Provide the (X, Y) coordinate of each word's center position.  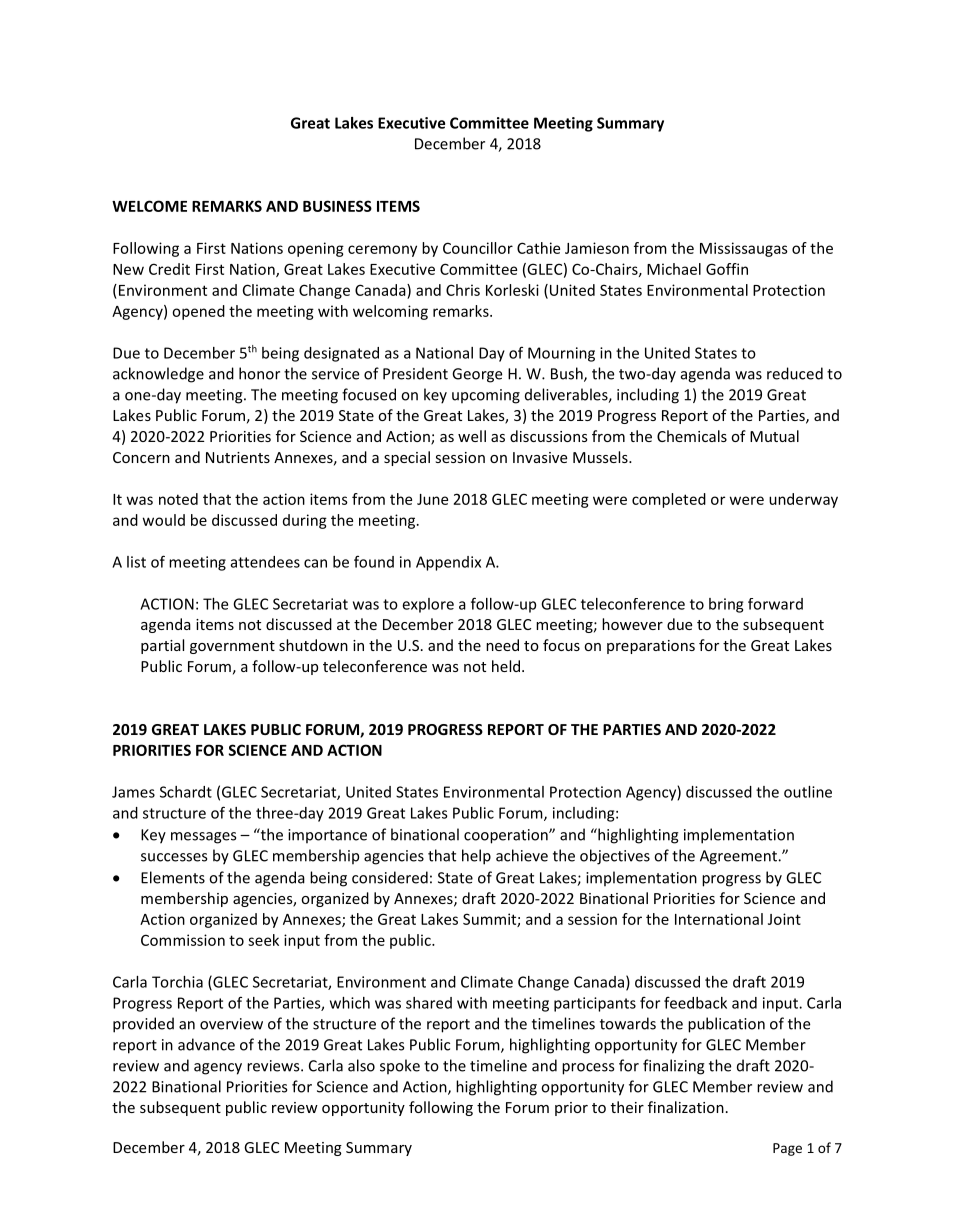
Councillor (478, 248)
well (472, 436)
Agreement (739, 857)
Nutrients (238, 457)
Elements (173, 877)
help (476, 857)
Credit (169, 269)
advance (206, 1044)
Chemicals (692, 436)
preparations (651, 647)
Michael (674, 269)
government (232, 647)
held (506, 666)
